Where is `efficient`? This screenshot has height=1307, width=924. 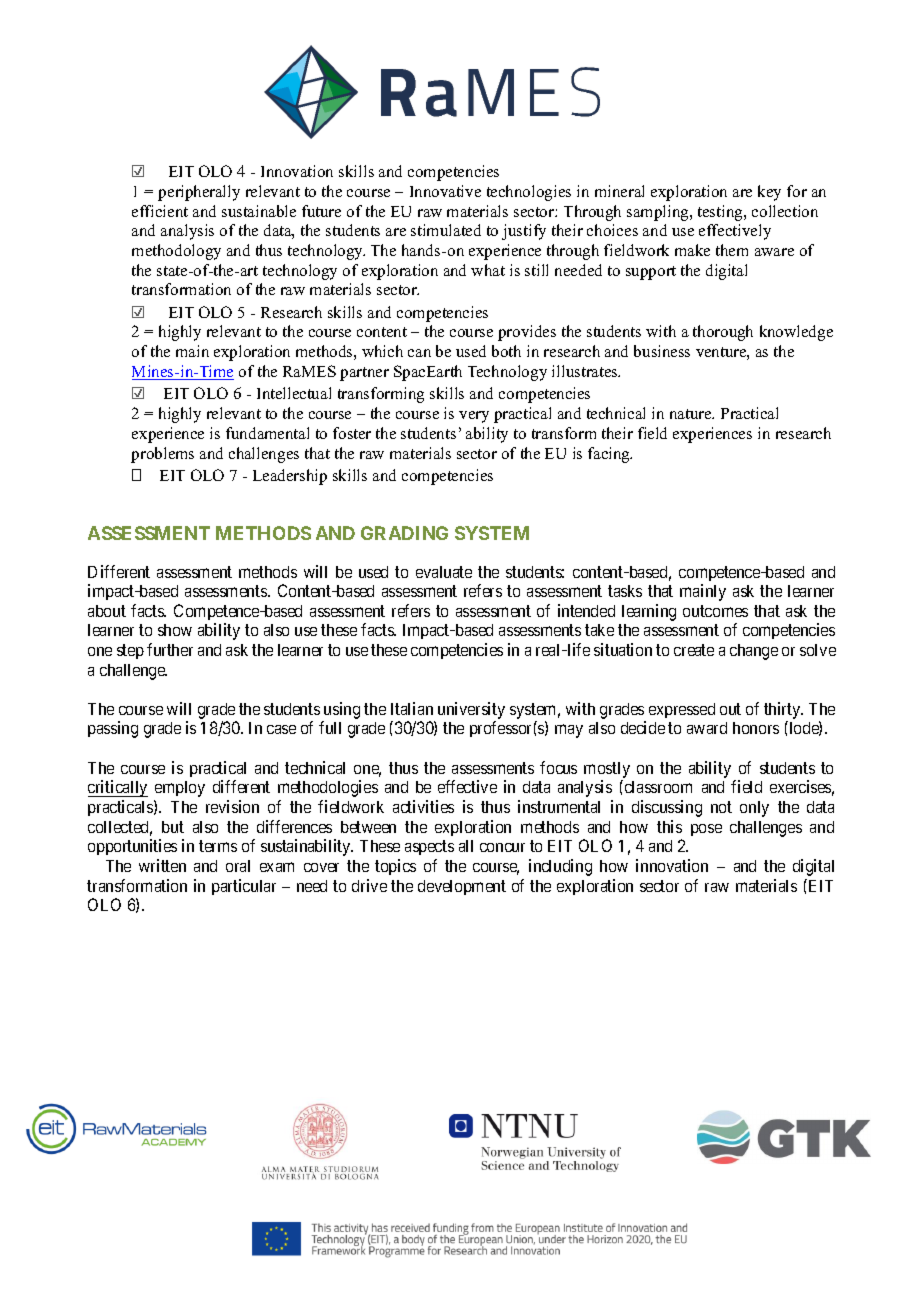
efficient is located at coordinates (160, 211).
